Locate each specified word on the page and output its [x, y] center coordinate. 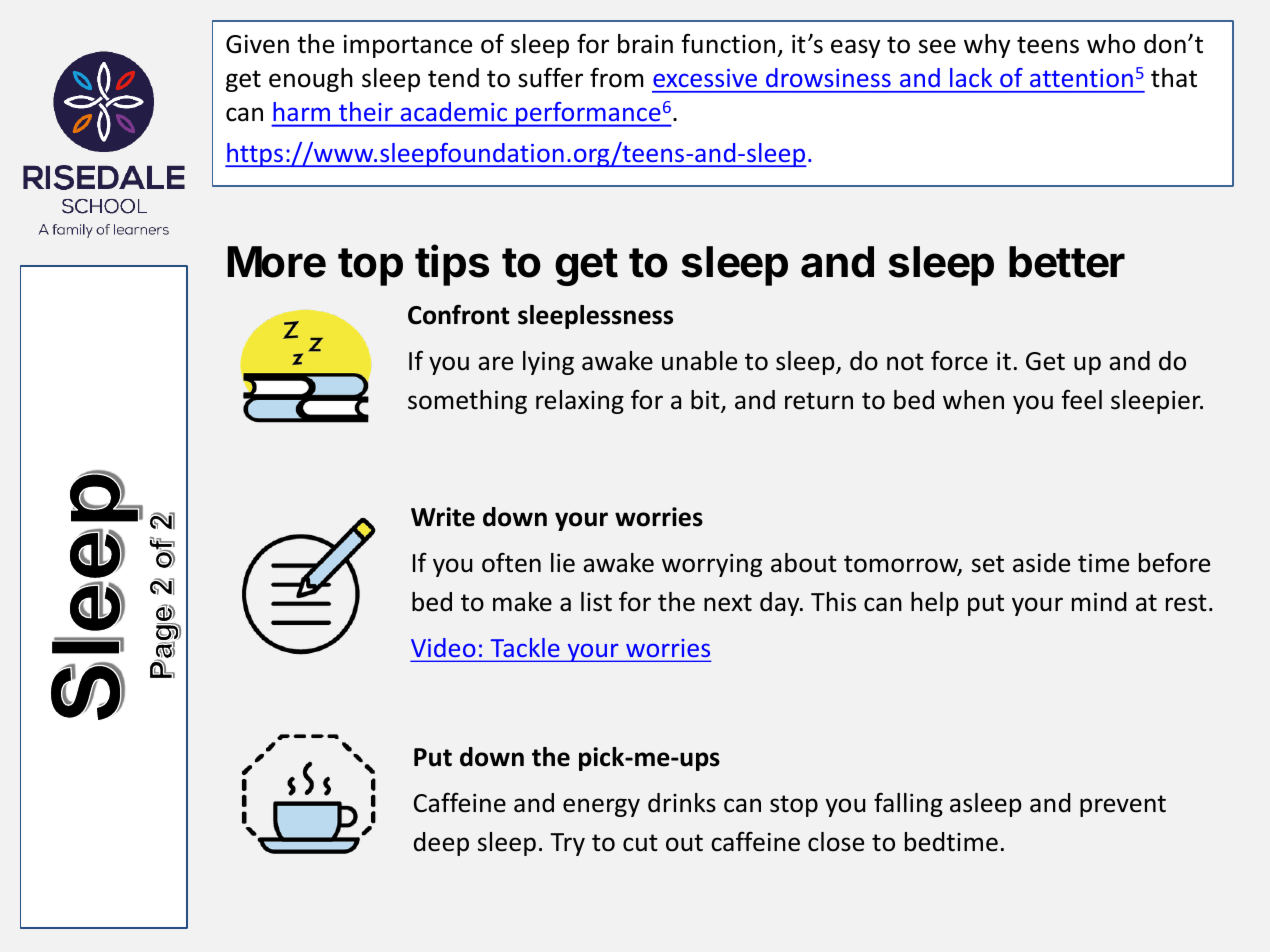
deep [441, 844]
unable [699, 361]
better [1067, 262]
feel [1082, 399]
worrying [712, 565]
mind [1099, 602]
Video [444, 649]
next [728, 603]
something [467, 402]
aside [1041, 563]
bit [706, 401]
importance [408, 46]
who [1111, 44]
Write [443, 517]
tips [452, 265]
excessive [705, 78]
